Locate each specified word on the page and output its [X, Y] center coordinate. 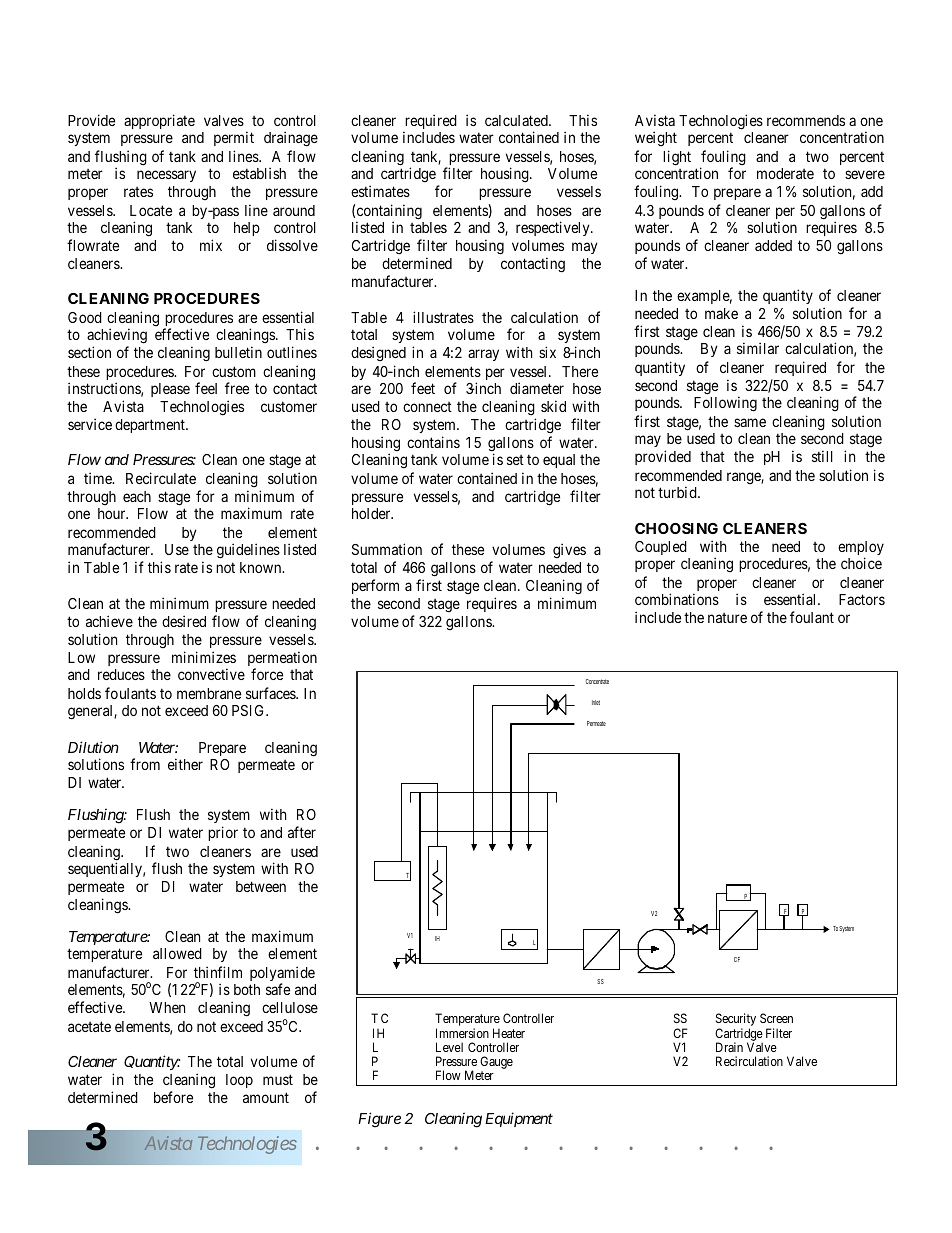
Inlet [596, 702]
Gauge [496, 1062]
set [515, 460]
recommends [806, 120]
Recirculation [749, 1061]
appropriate [159, 121]
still [822, 456]
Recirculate [161, 478]
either [185, 764]
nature [727, 618]
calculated [517, 120]
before [173, 1097]
